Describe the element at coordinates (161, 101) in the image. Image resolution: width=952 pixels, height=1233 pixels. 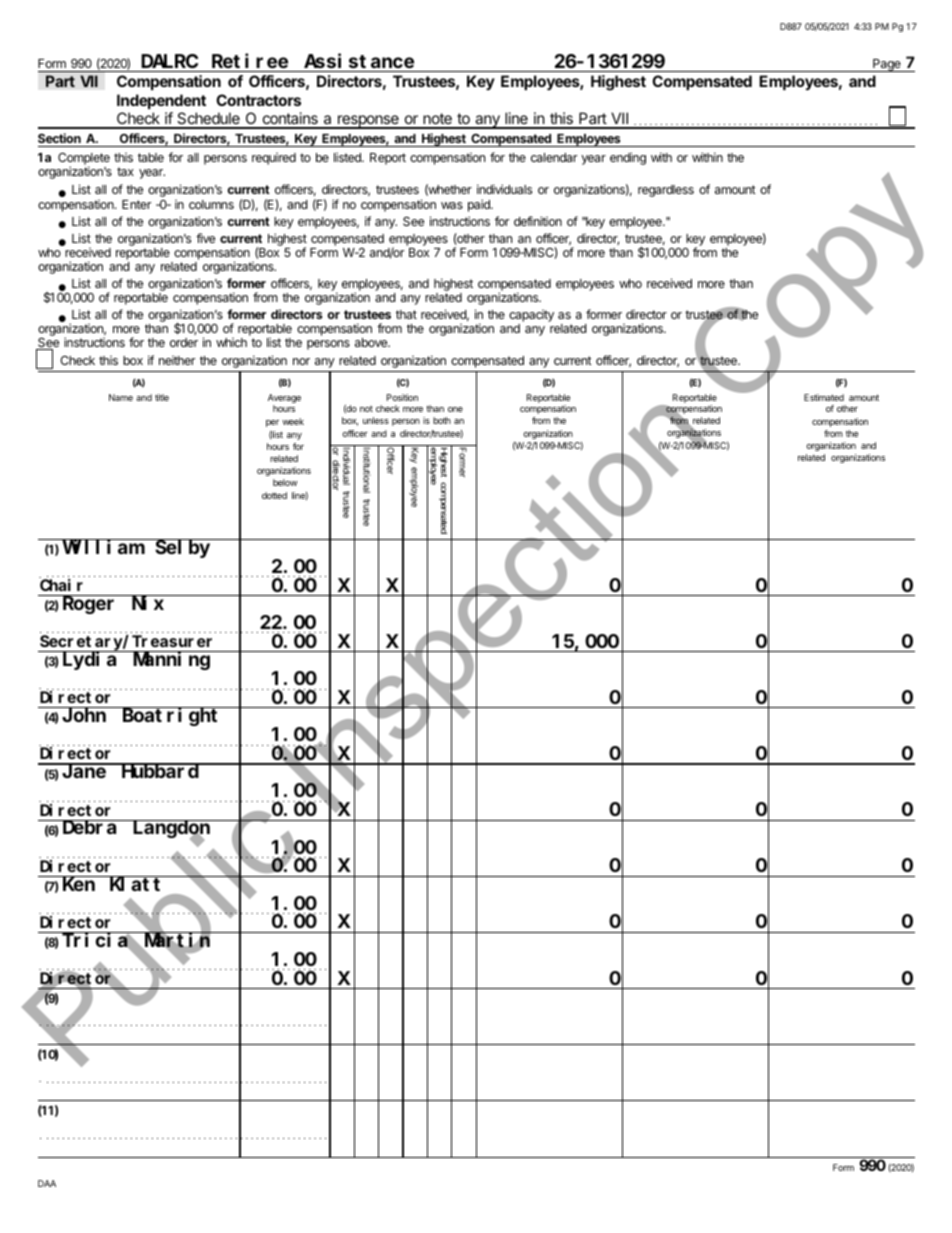
I see `Independent` at that location.
